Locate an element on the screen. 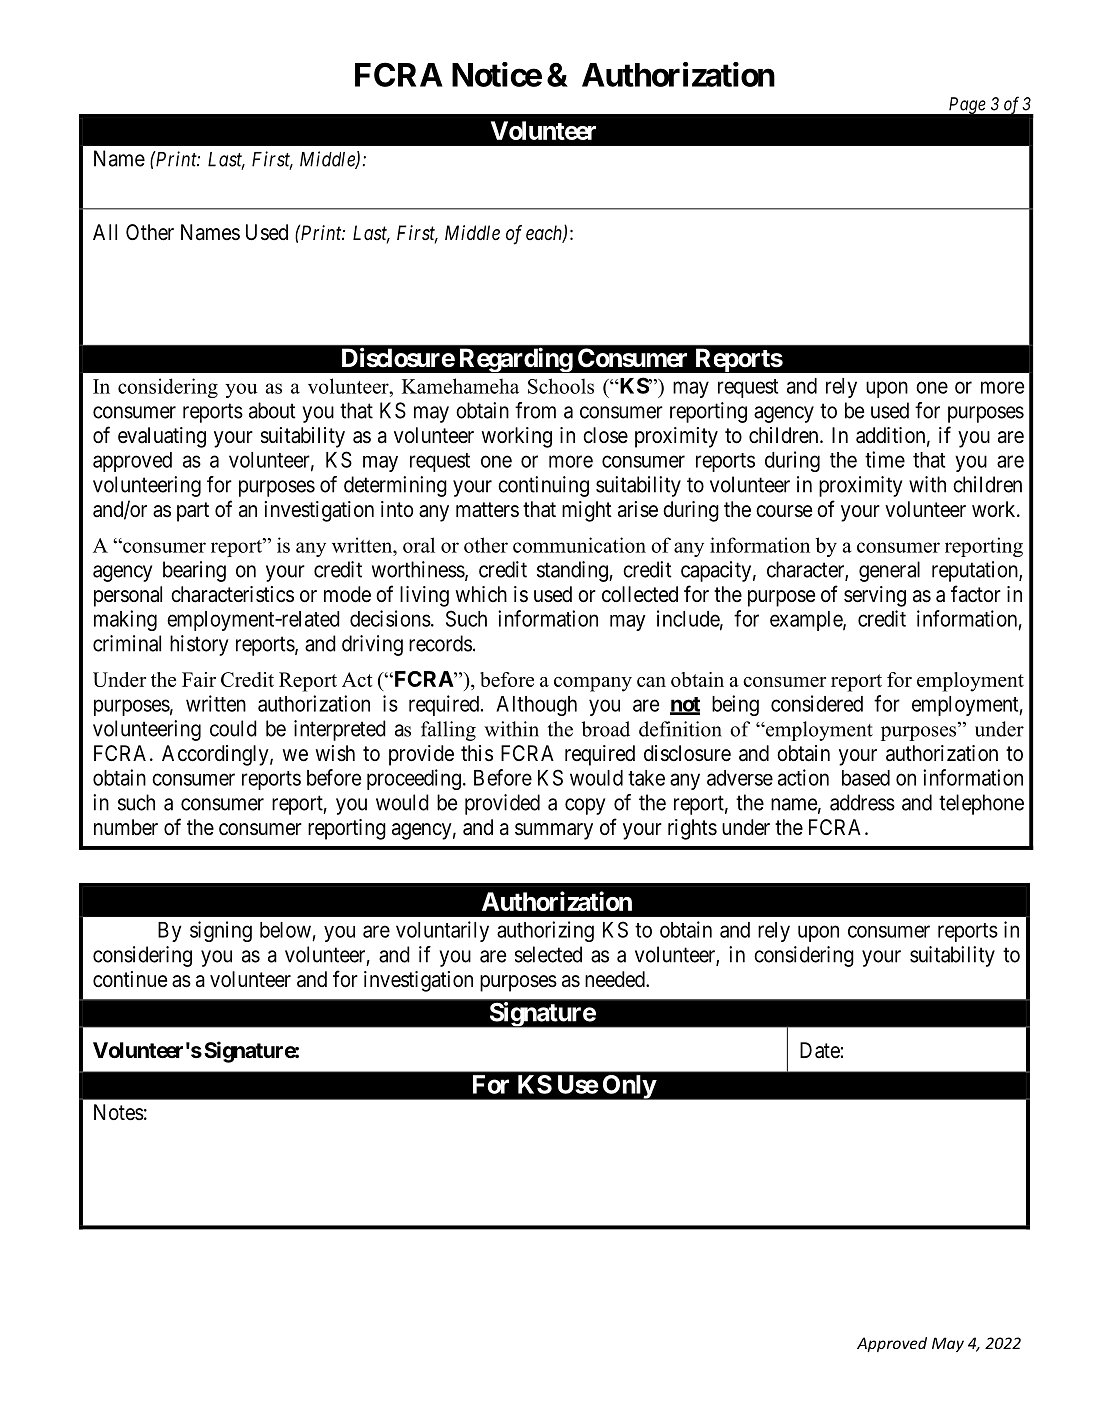 Image resolution: width=1095 pixels, height=1418 pixels. based is located at coordinates (866, 778).
